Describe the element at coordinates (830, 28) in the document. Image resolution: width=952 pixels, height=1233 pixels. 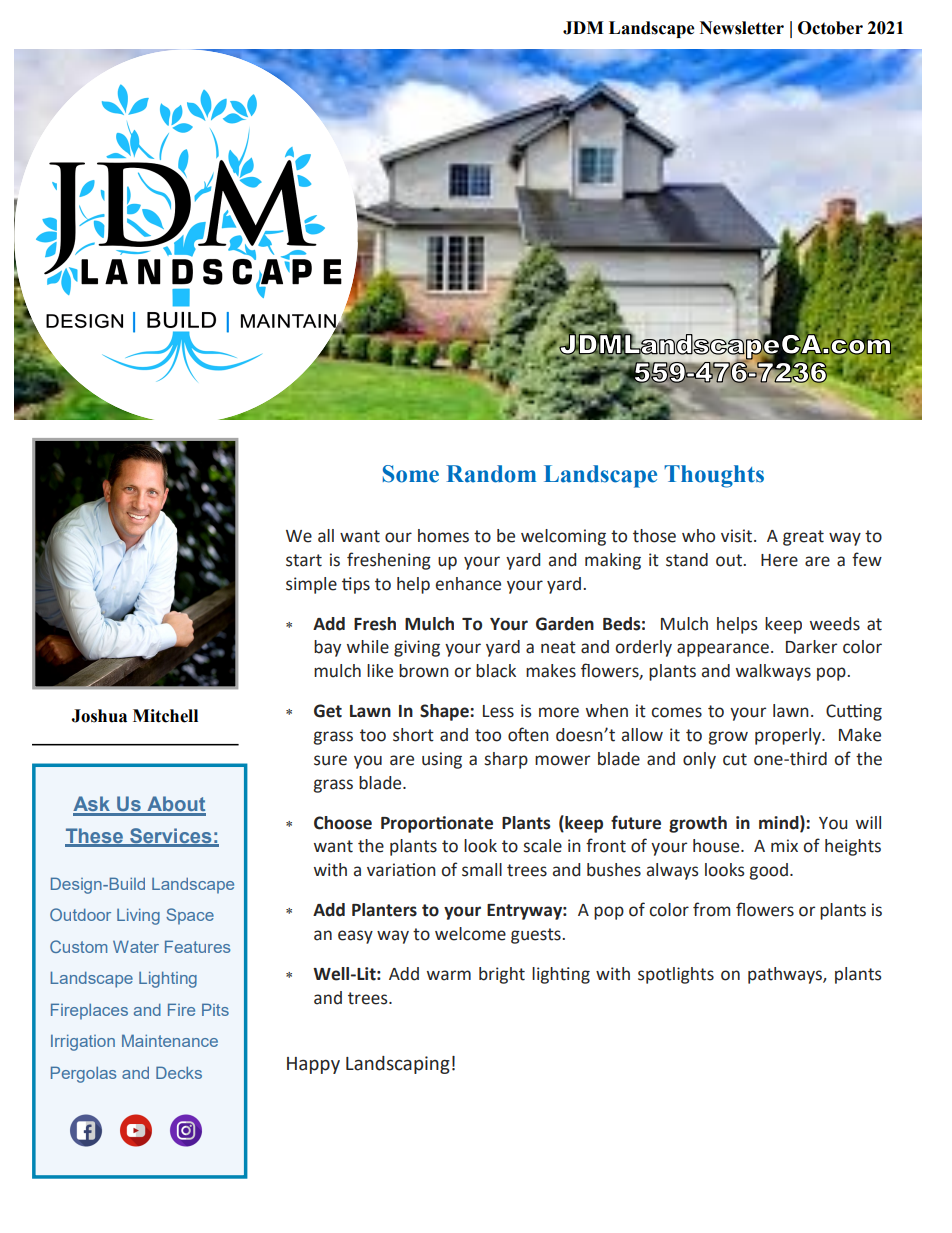
I see `October` at that location.
